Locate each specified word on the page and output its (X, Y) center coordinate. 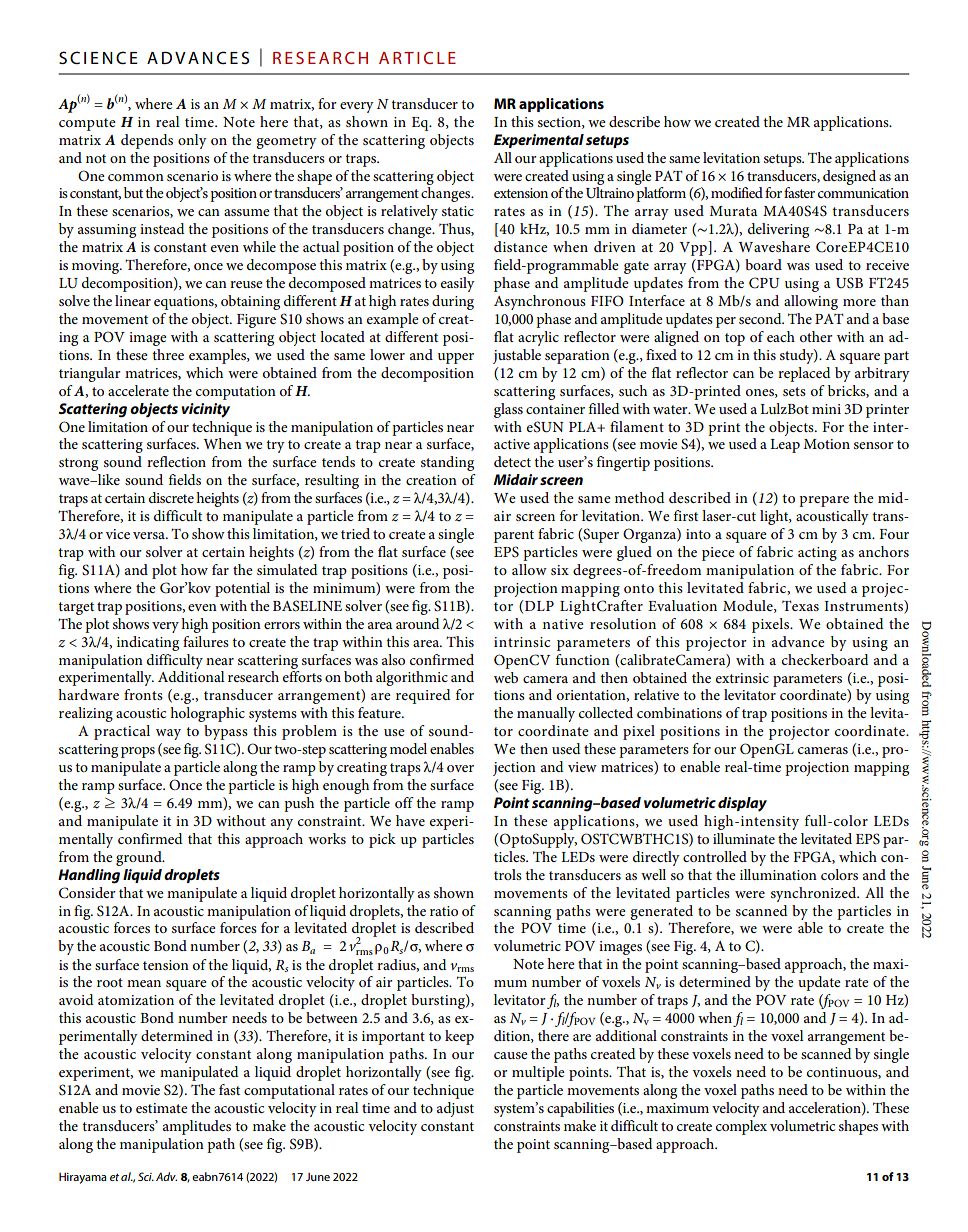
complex (741, 1127)
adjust (455, 1109)
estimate (162, 1108)
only (192, 141)
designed (849, 177)
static (458, 211)
